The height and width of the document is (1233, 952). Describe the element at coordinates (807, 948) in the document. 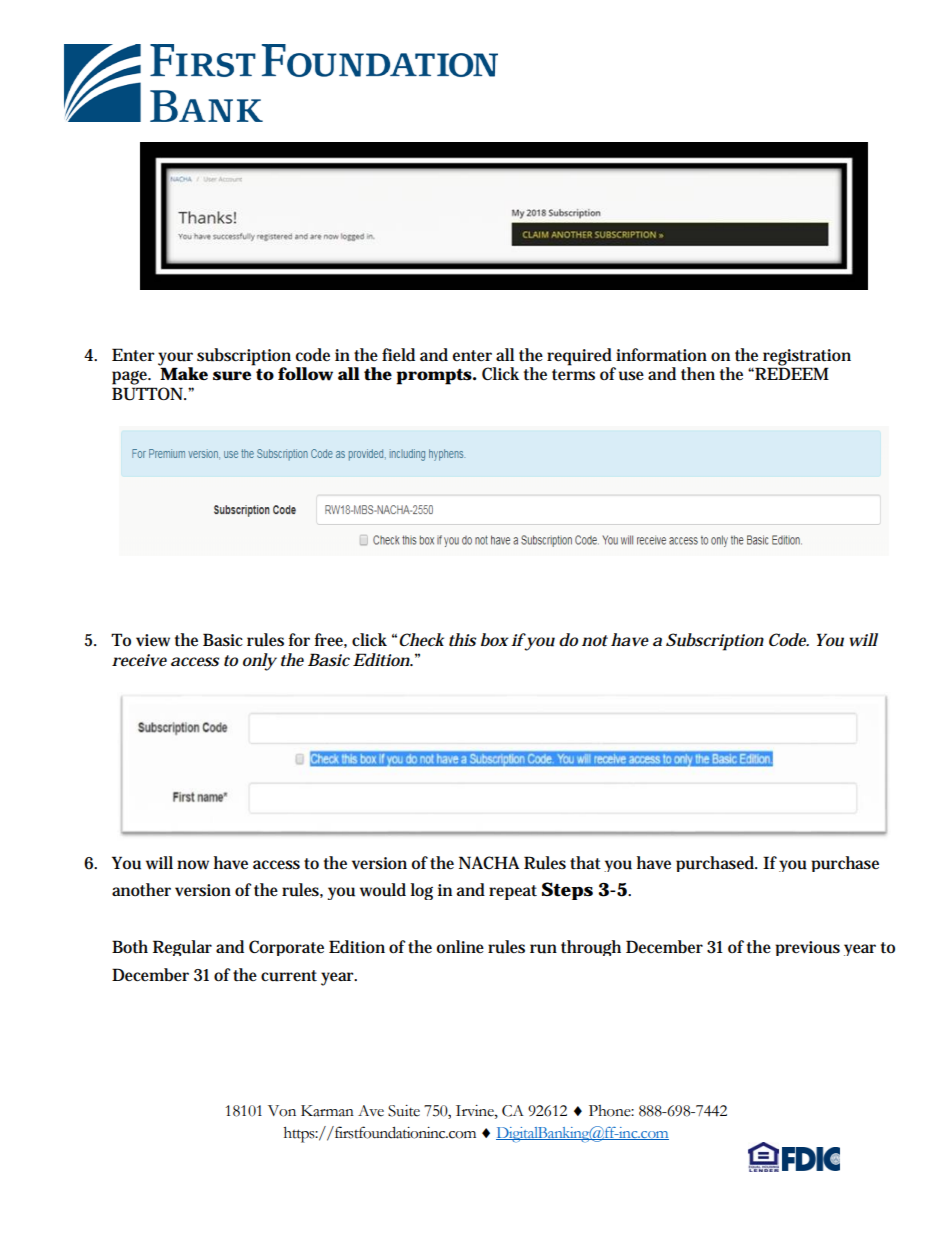

I see `previous` at that location.
